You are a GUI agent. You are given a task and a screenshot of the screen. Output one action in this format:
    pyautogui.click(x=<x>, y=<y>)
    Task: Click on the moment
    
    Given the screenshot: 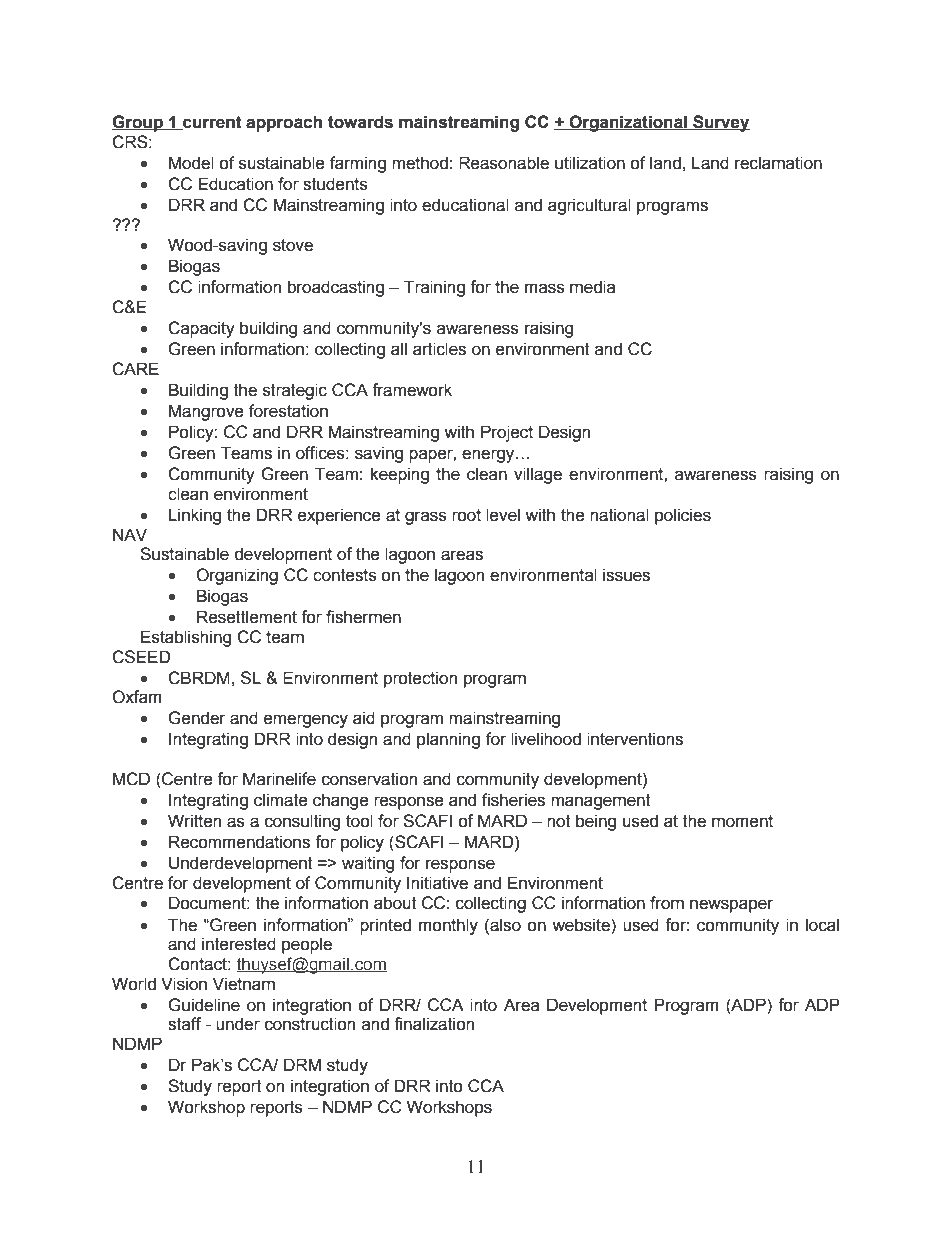 What is the action you would take?
    pyautogui.click(x=742, y=821)
